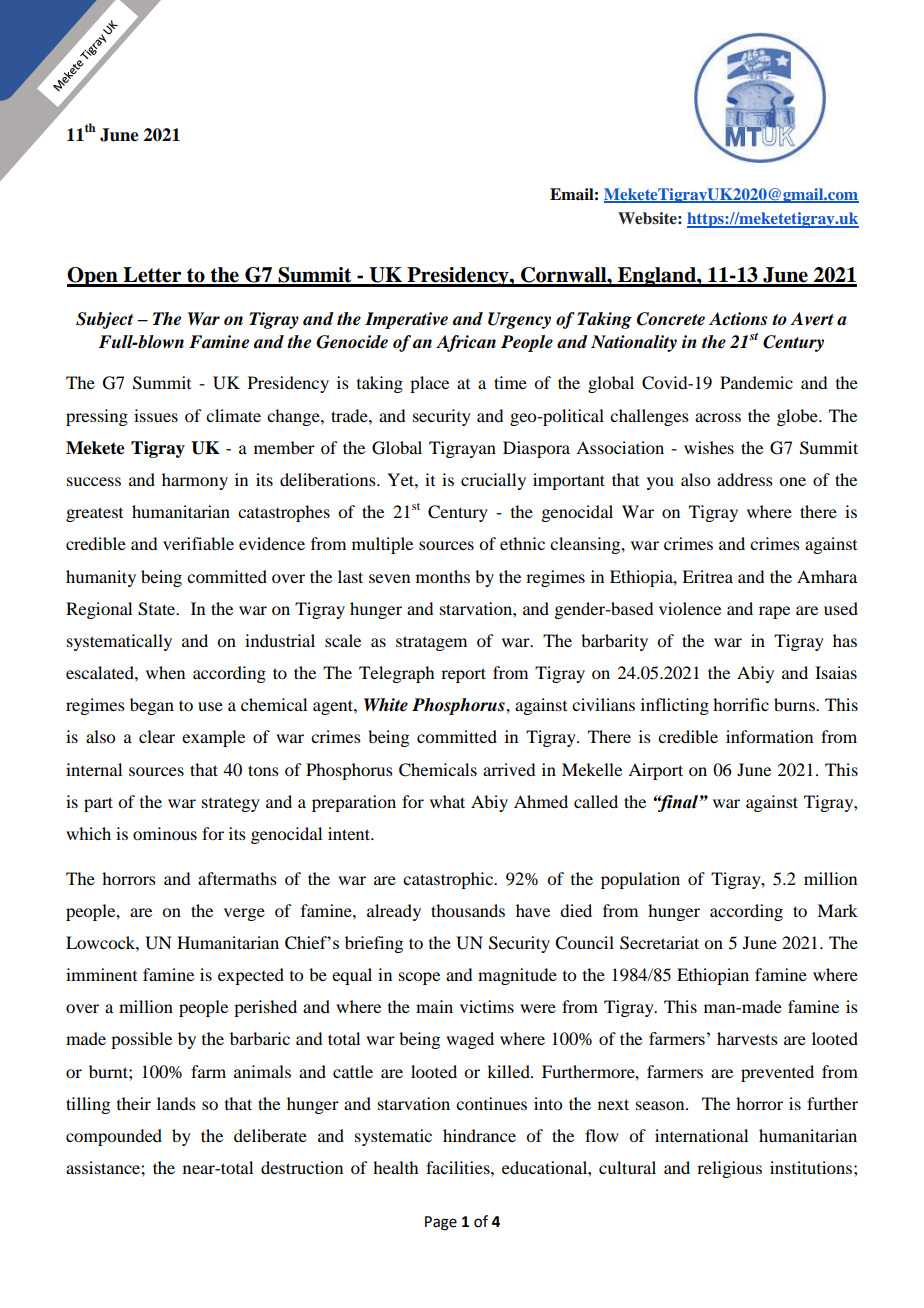 The width and height of the document is (924, 1308). I want to click on Secretariat, so click(659, 943).
